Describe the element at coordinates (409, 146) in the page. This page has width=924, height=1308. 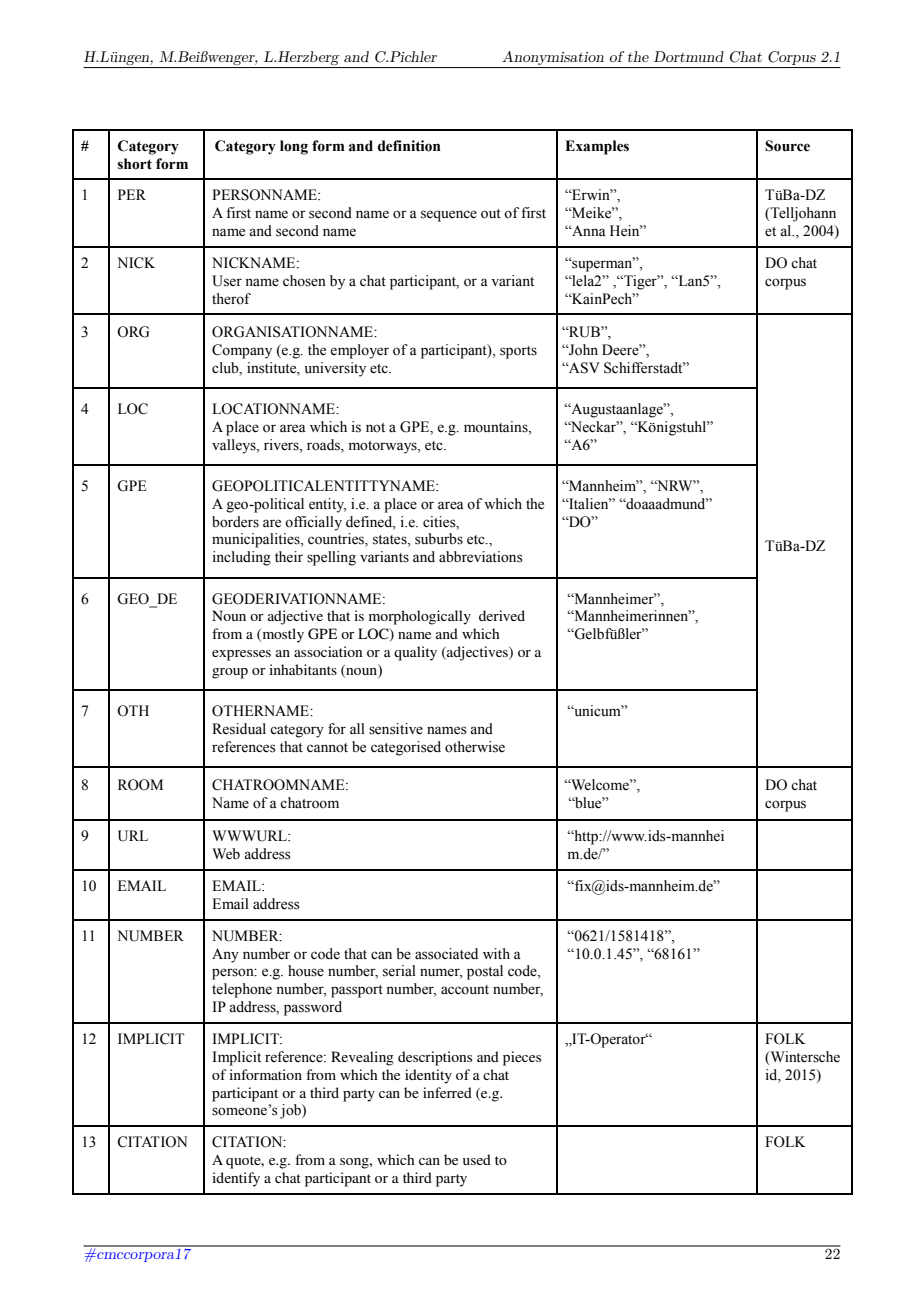
I see `definition` at that location.
